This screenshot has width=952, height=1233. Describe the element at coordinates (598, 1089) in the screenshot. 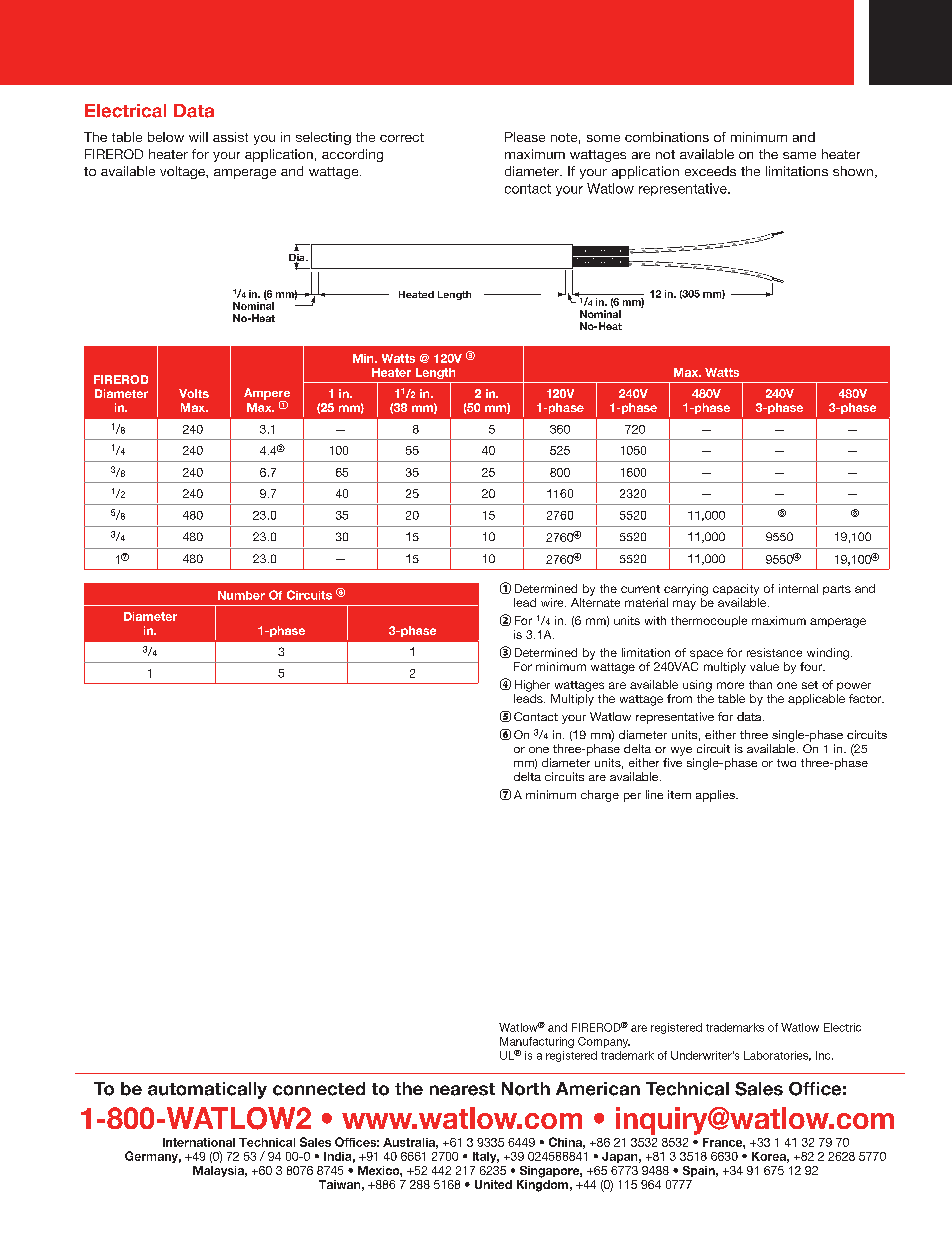

I see `American` at that location.
